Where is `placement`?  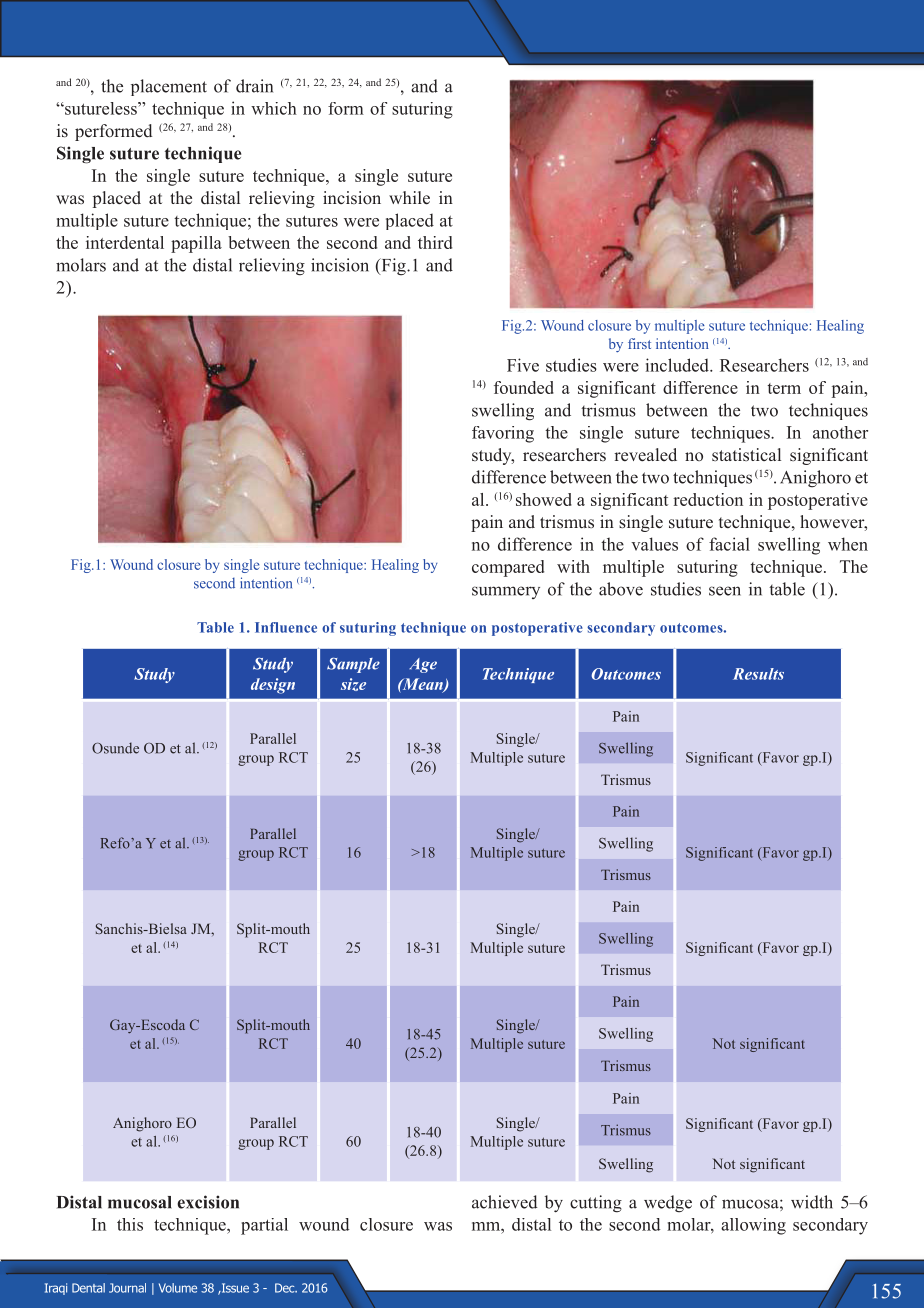 placement is located at coordinates (169, 87).
